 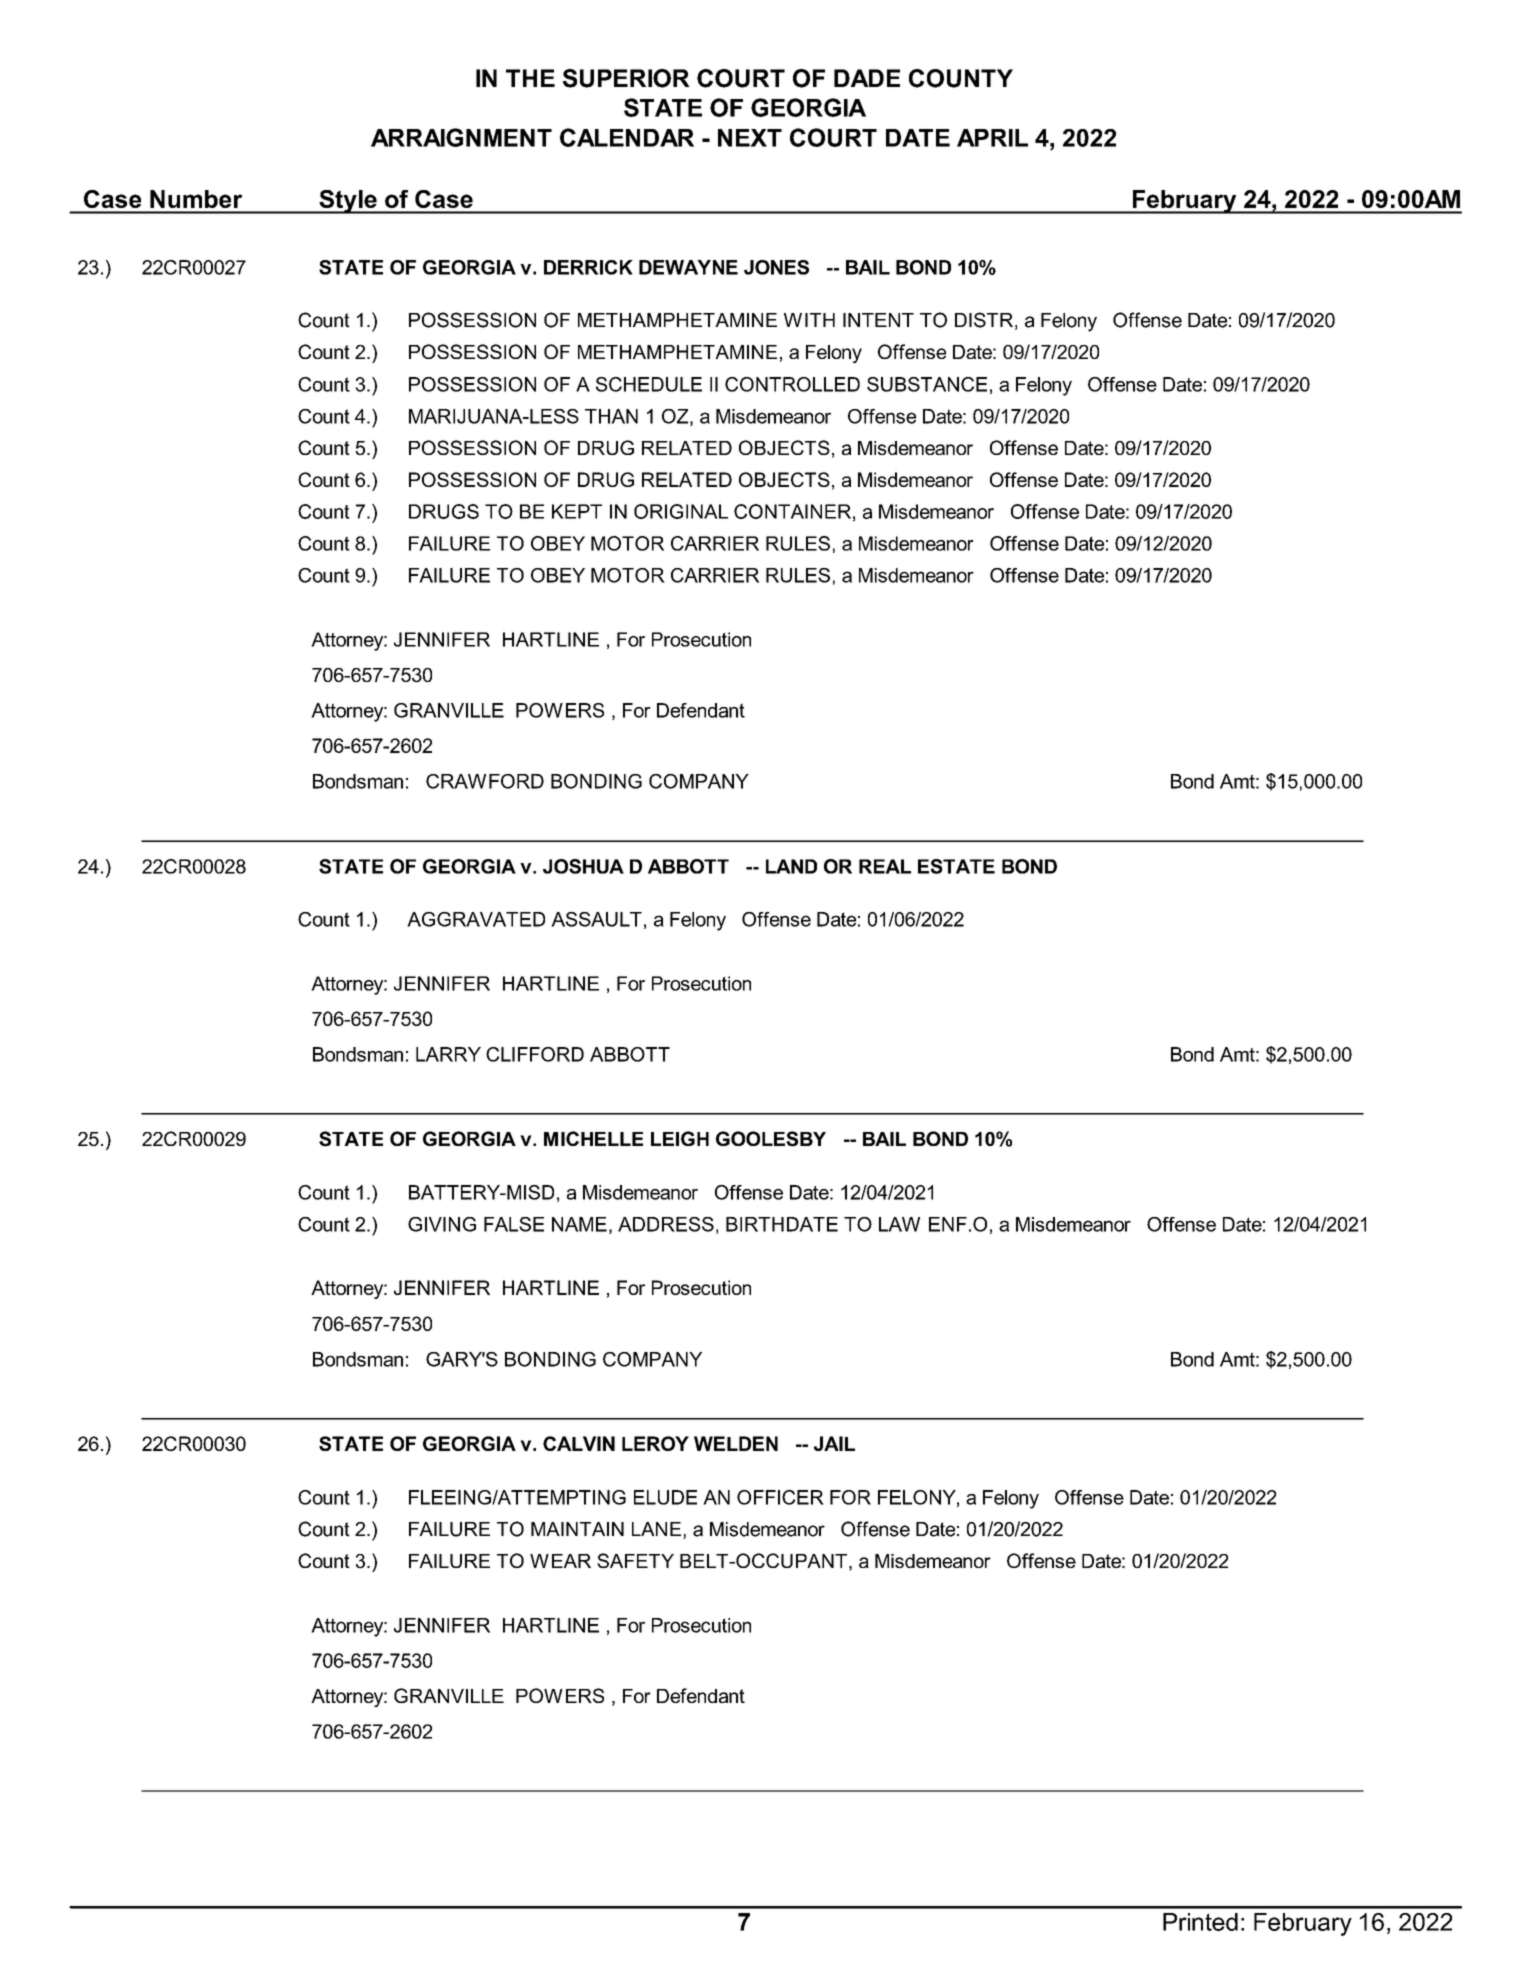 What do you see at coordinates (885, 866) in the document?
I see `REAL` at bounding box center [885, 866].
